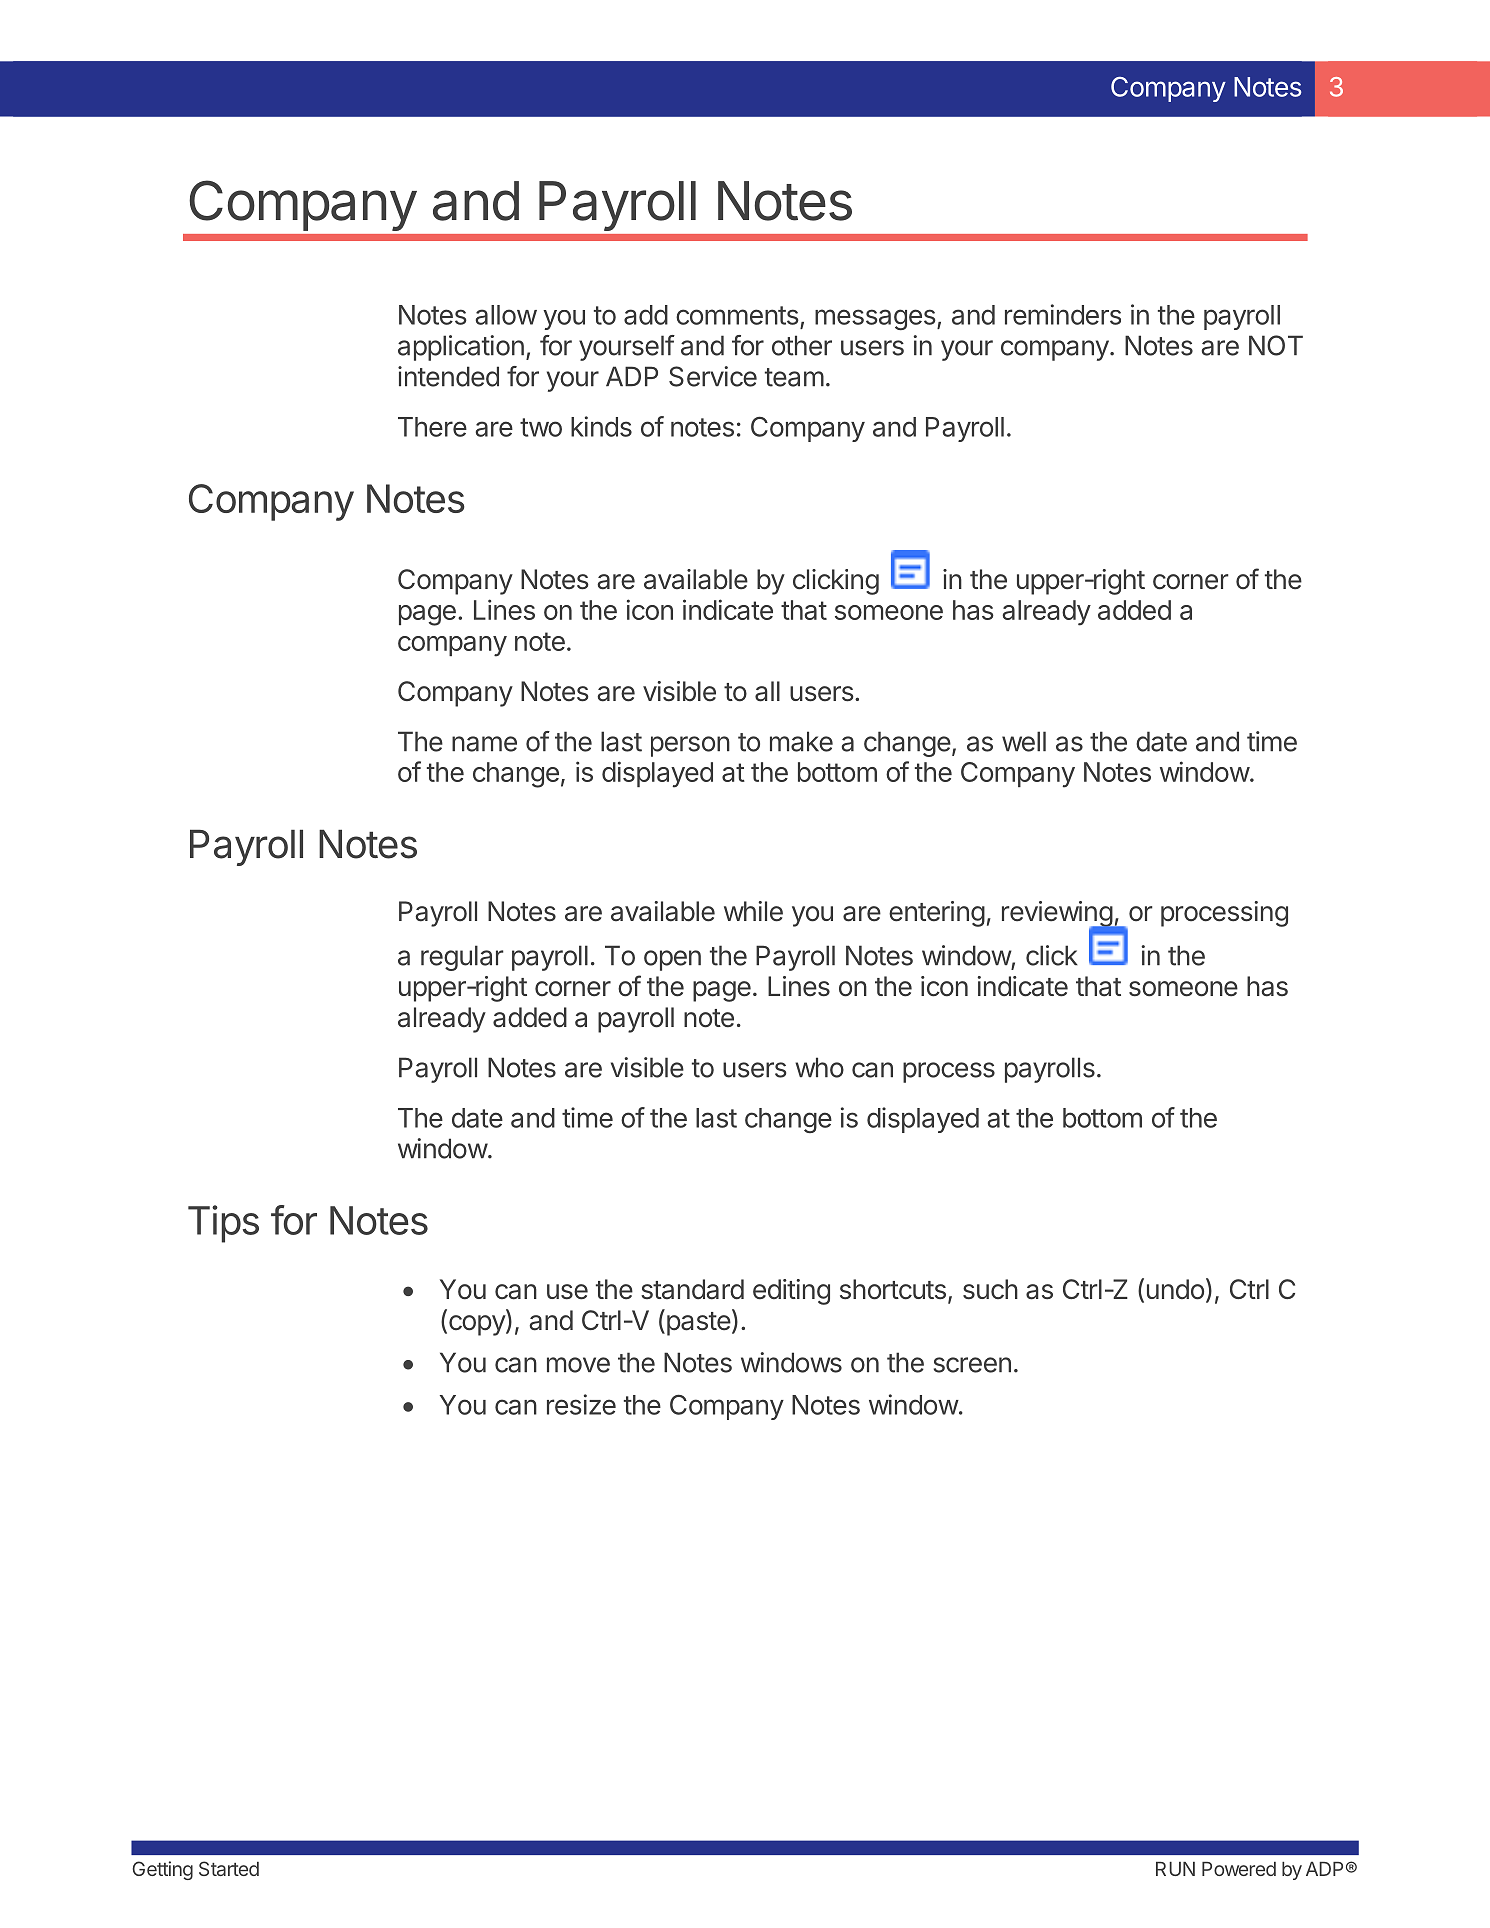 The image size is (1490, 1928). What do you see at coordinates (1175, 1869) in the document?
I see `RUN` at bounding box center [1175, 1869].
